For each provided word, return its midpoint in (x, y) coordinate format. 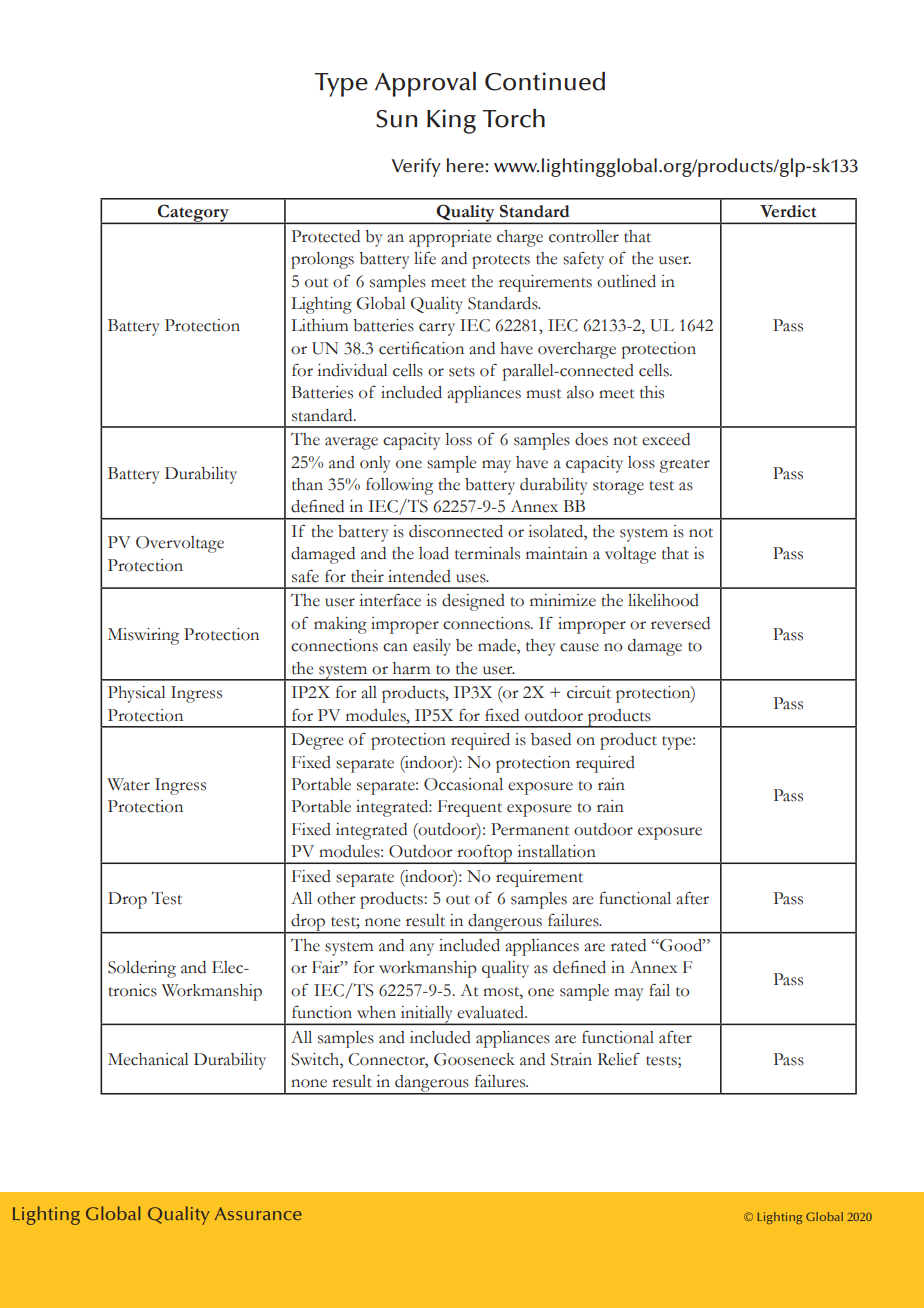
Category (194, 214)
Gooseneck (474, 1059)
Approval (425, 84)
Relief (618, 1059)
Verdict (788, 211)
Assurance (258, 1213)
